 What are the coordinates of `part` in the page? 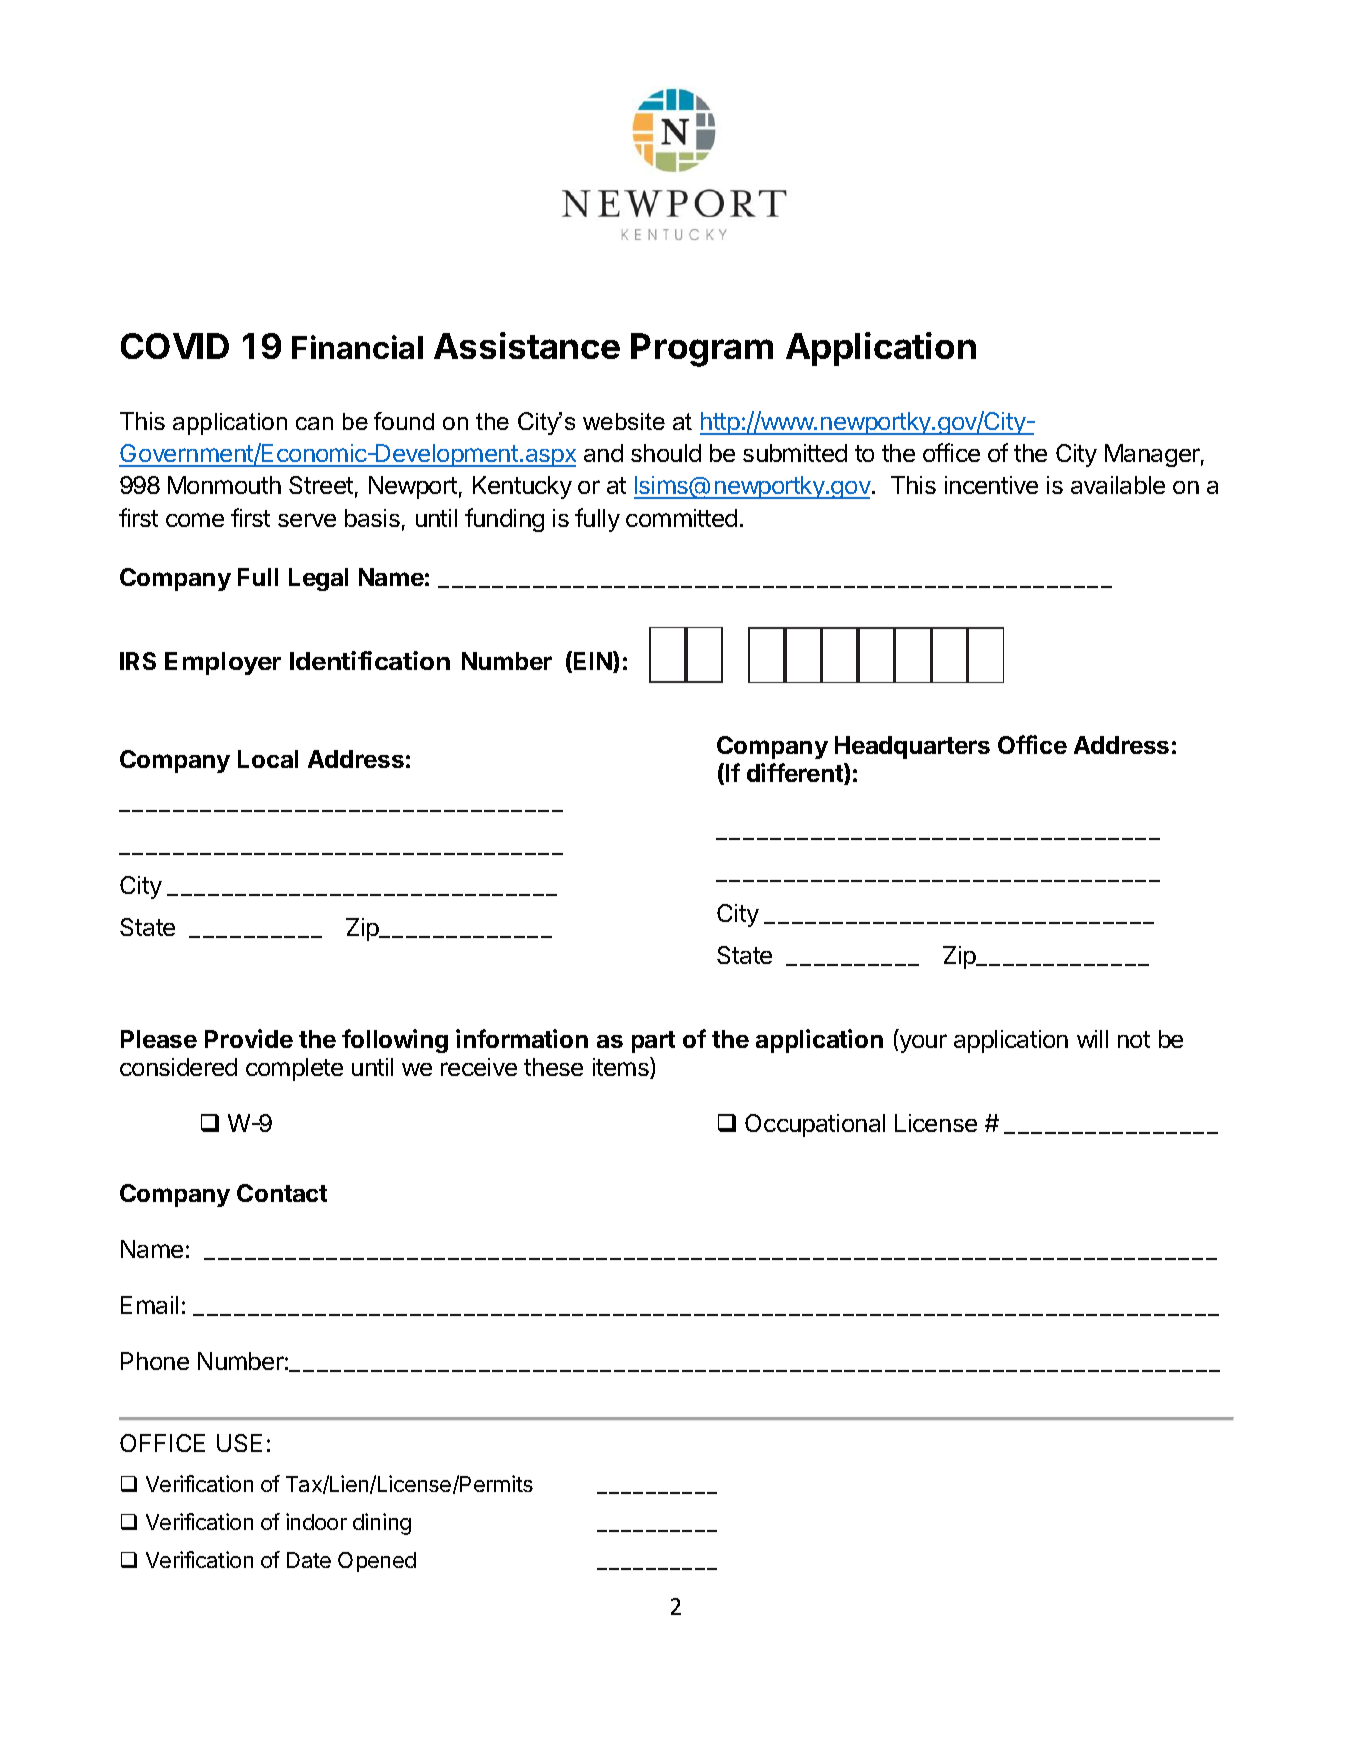 It's located at (653, 1042).
